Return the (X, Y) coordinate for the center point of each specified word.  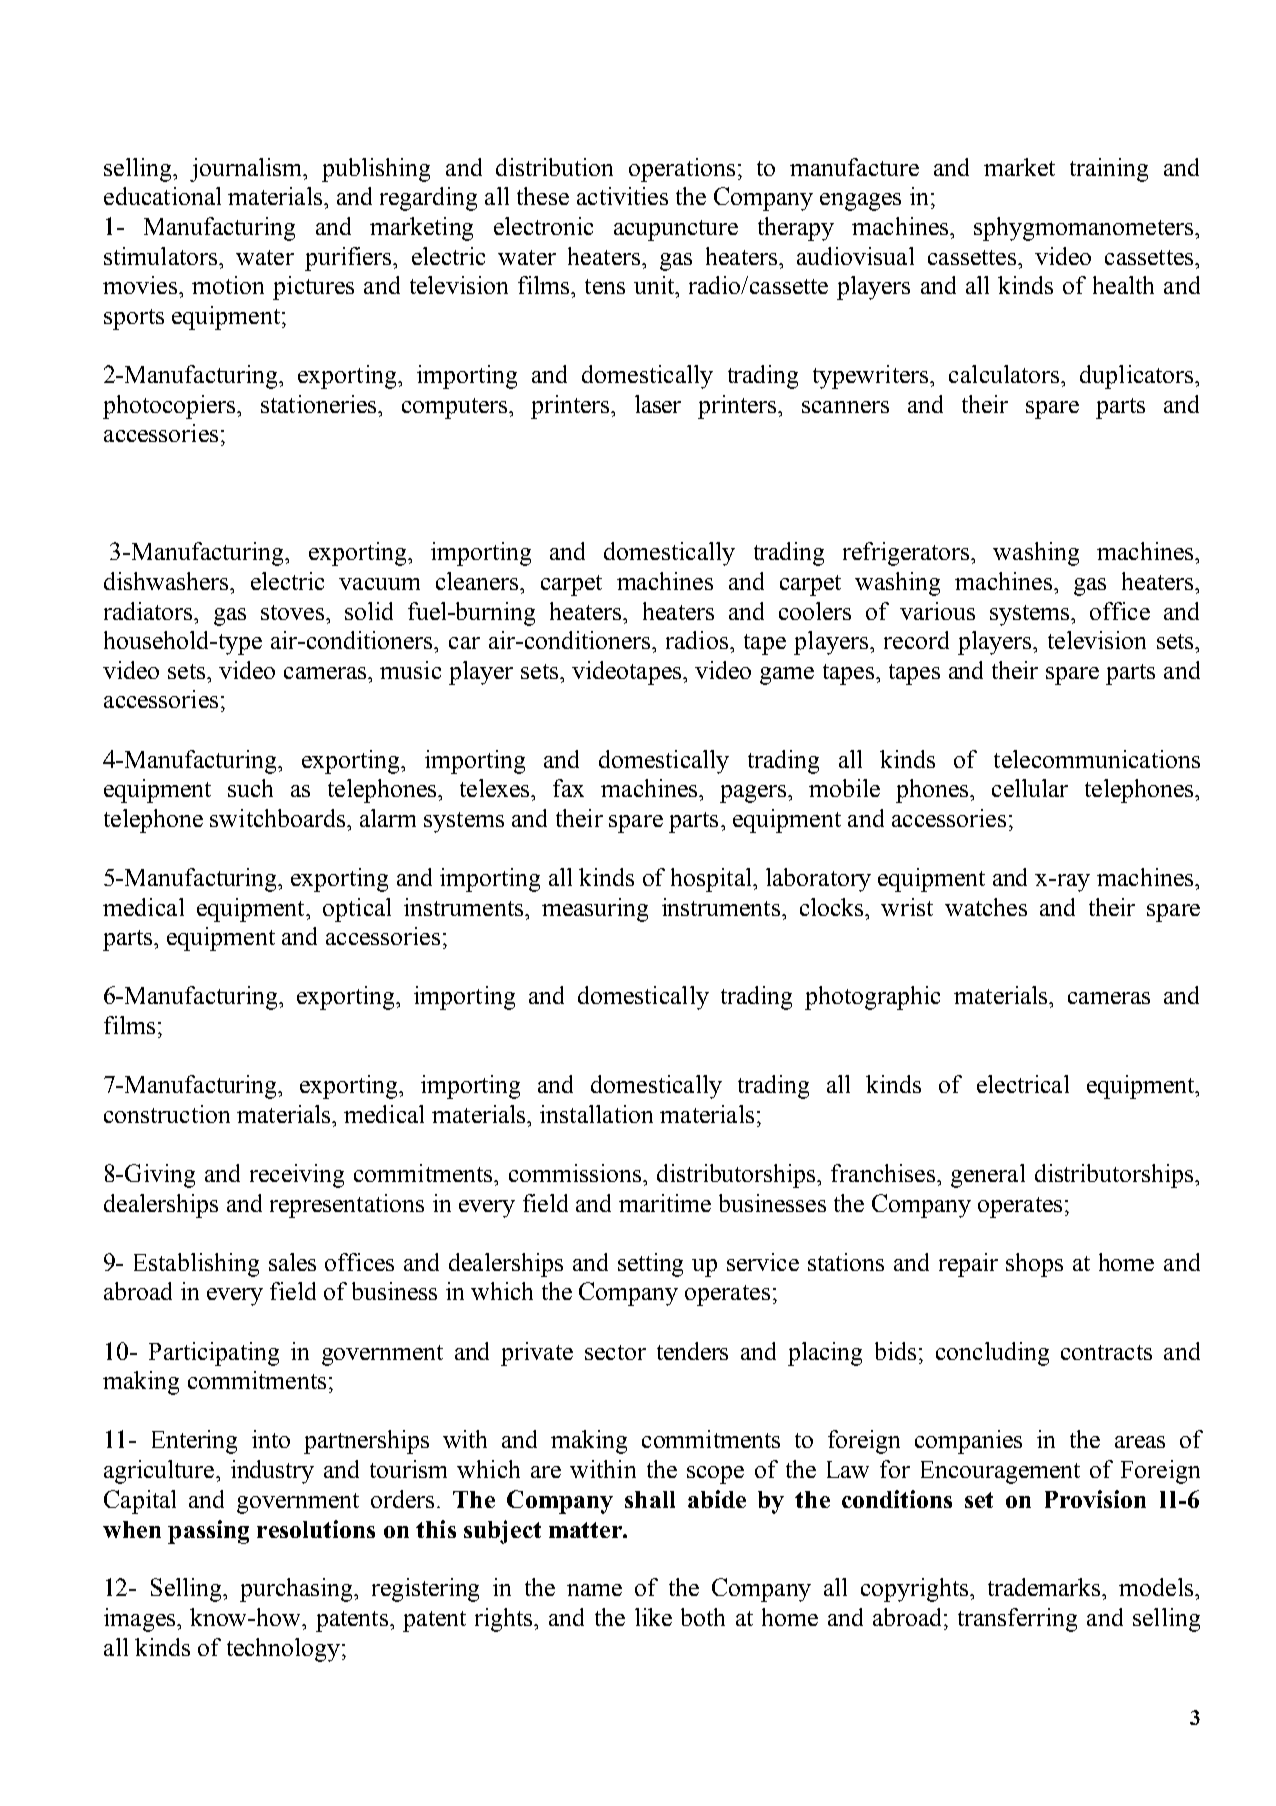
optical (357, 910)
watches (986, 907)
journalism (247, 170)
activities (622, 196)
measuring (595, 910)
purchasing (297, 1590)
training (1109, 170)
